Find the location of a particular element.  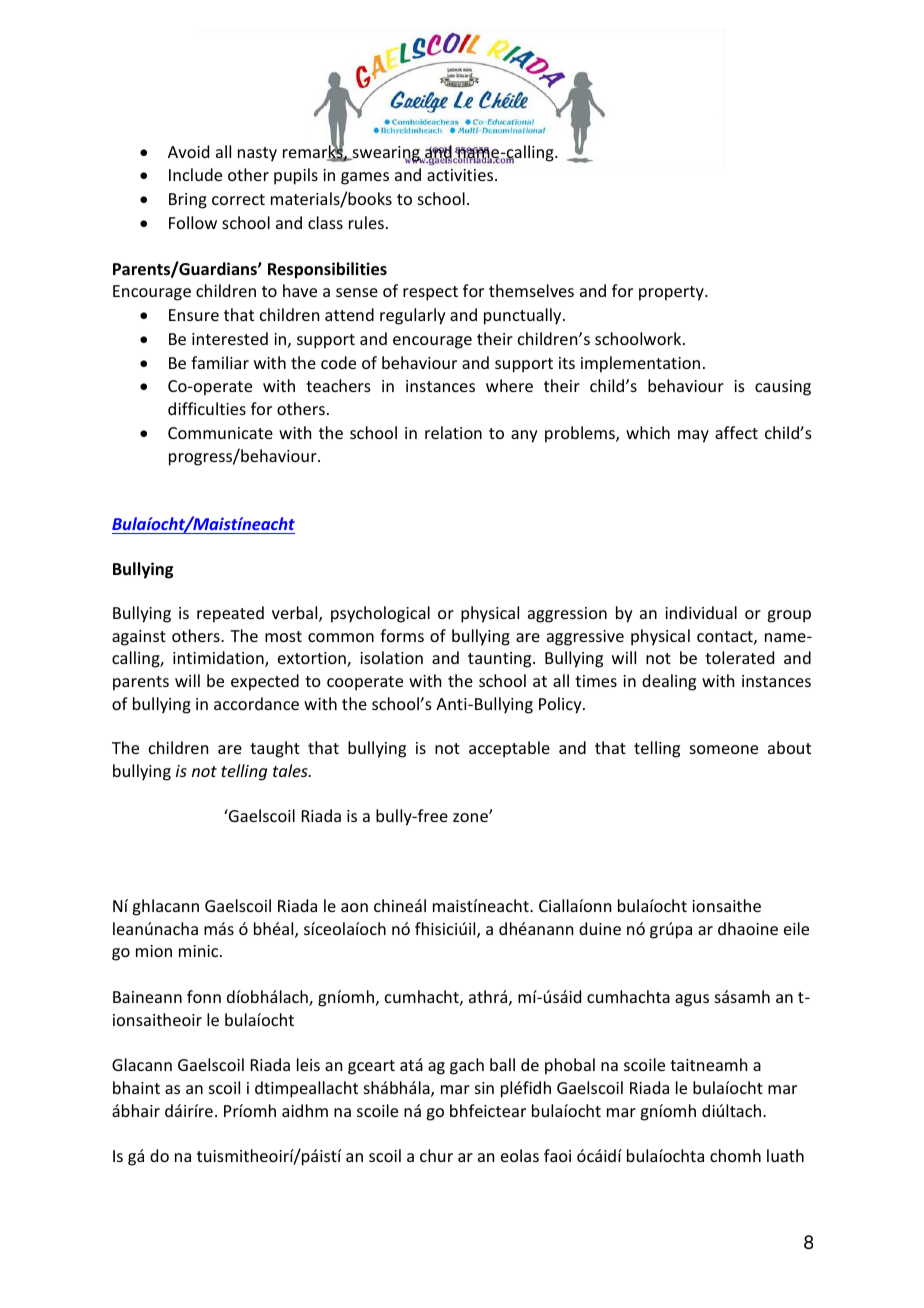

taunting is located at coordinates (501, 660).
